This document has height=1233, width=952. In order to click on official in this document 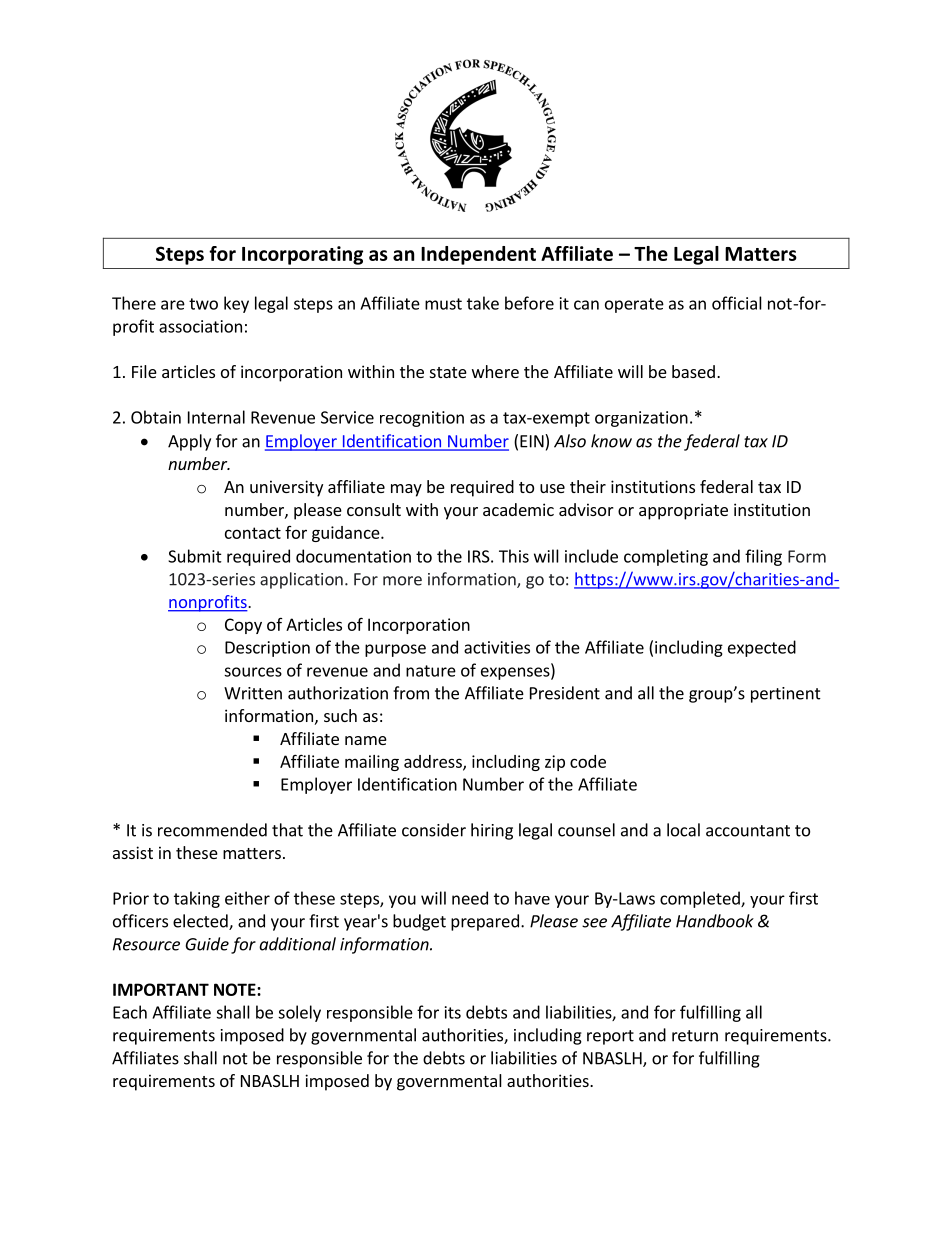, I will do `click(737, 303)`.
